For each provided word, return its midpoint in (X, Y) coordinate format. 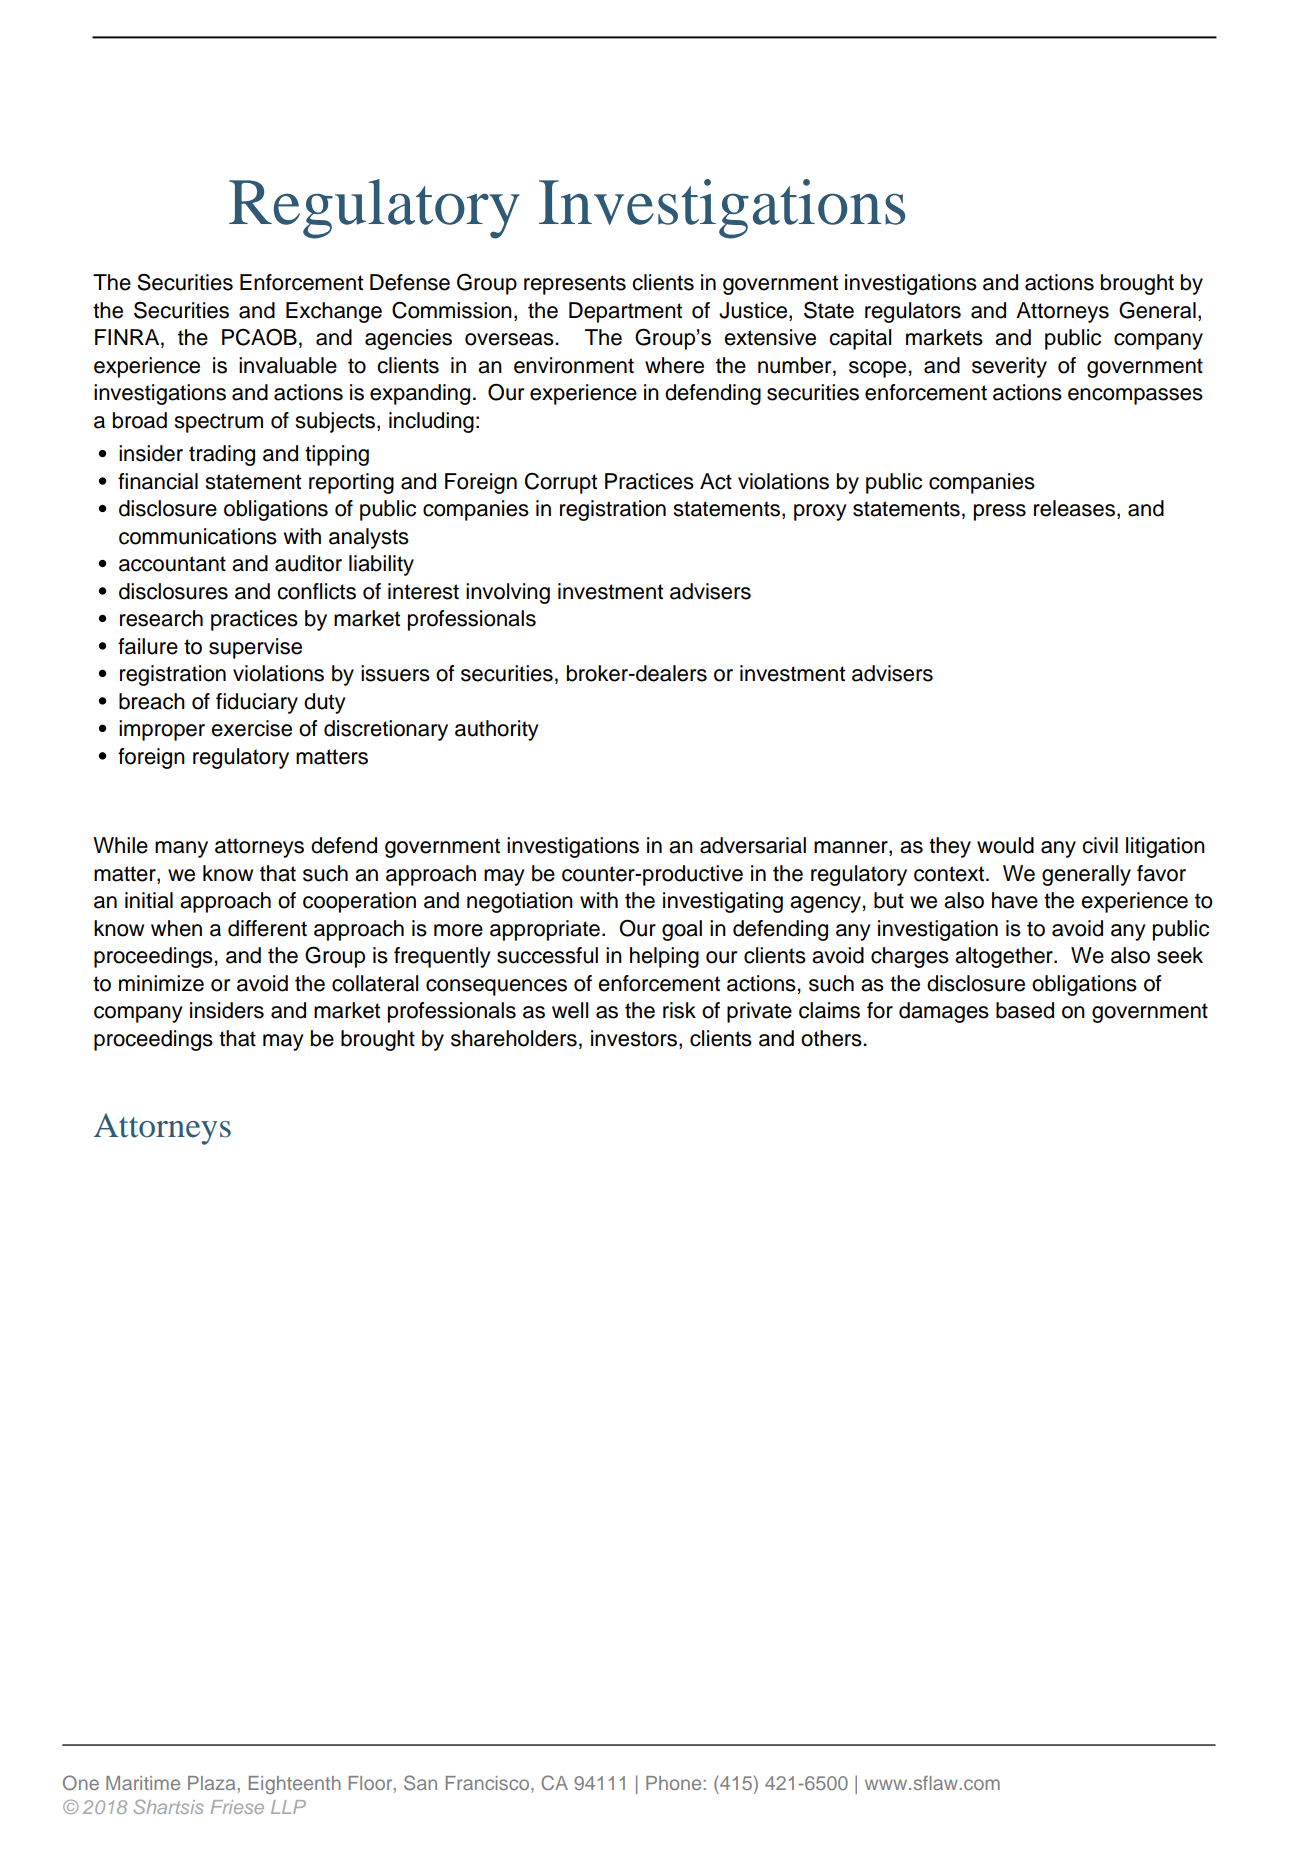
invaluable (288, 365)
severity (1009, 367)
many (181, 849)
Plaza (211, 1783)
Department (625, 312)
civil (1100, 845)
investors (634, 1038)
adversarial (753, 845)
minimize (161, 983)
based (1025, 1010)
